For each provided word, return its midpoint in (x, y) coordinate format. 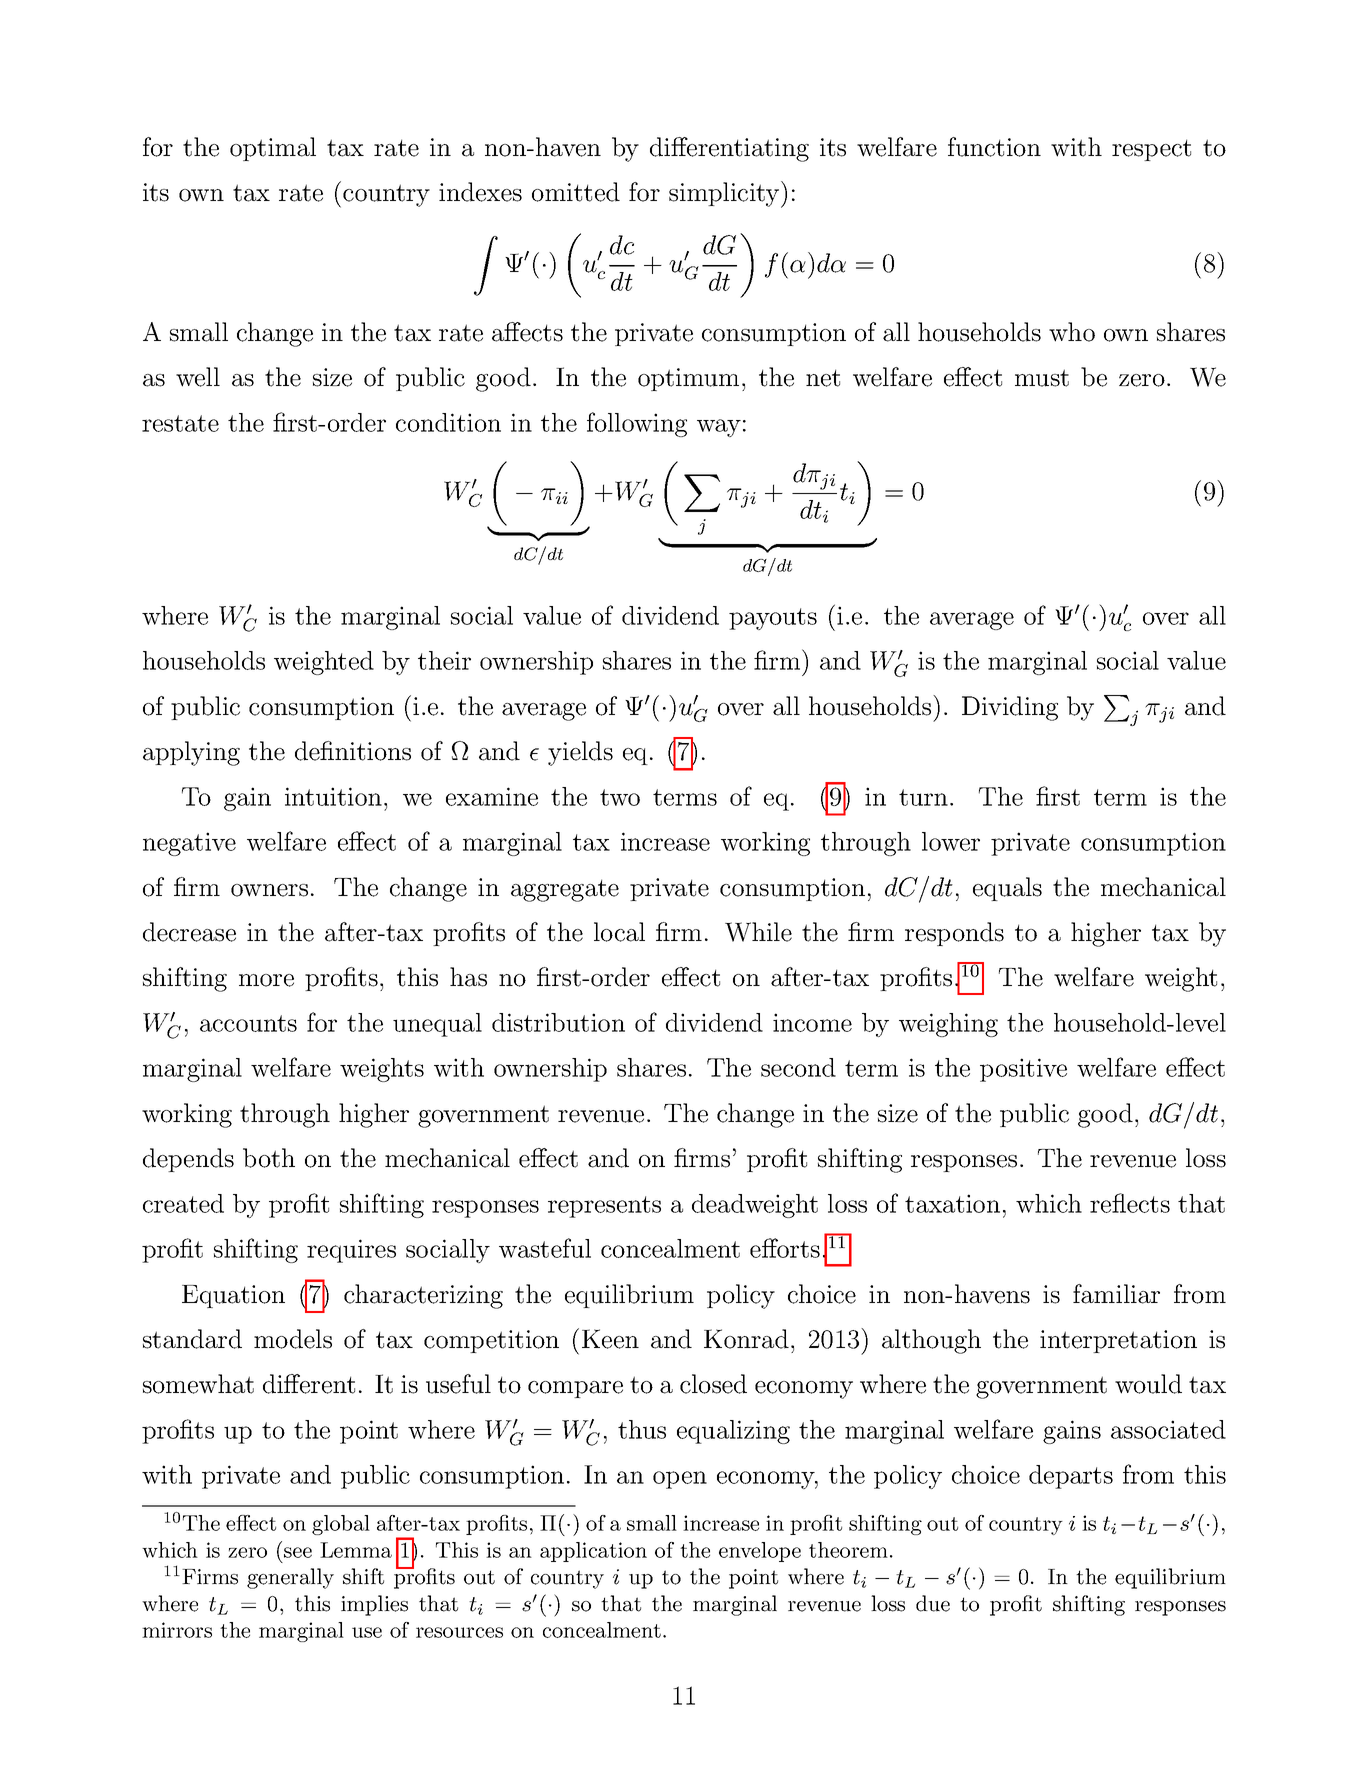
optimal (273, 149)
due (933, 1603)
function (994, 147)
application (593, 1552)
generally (290, 1578)
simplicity (724, 194)
